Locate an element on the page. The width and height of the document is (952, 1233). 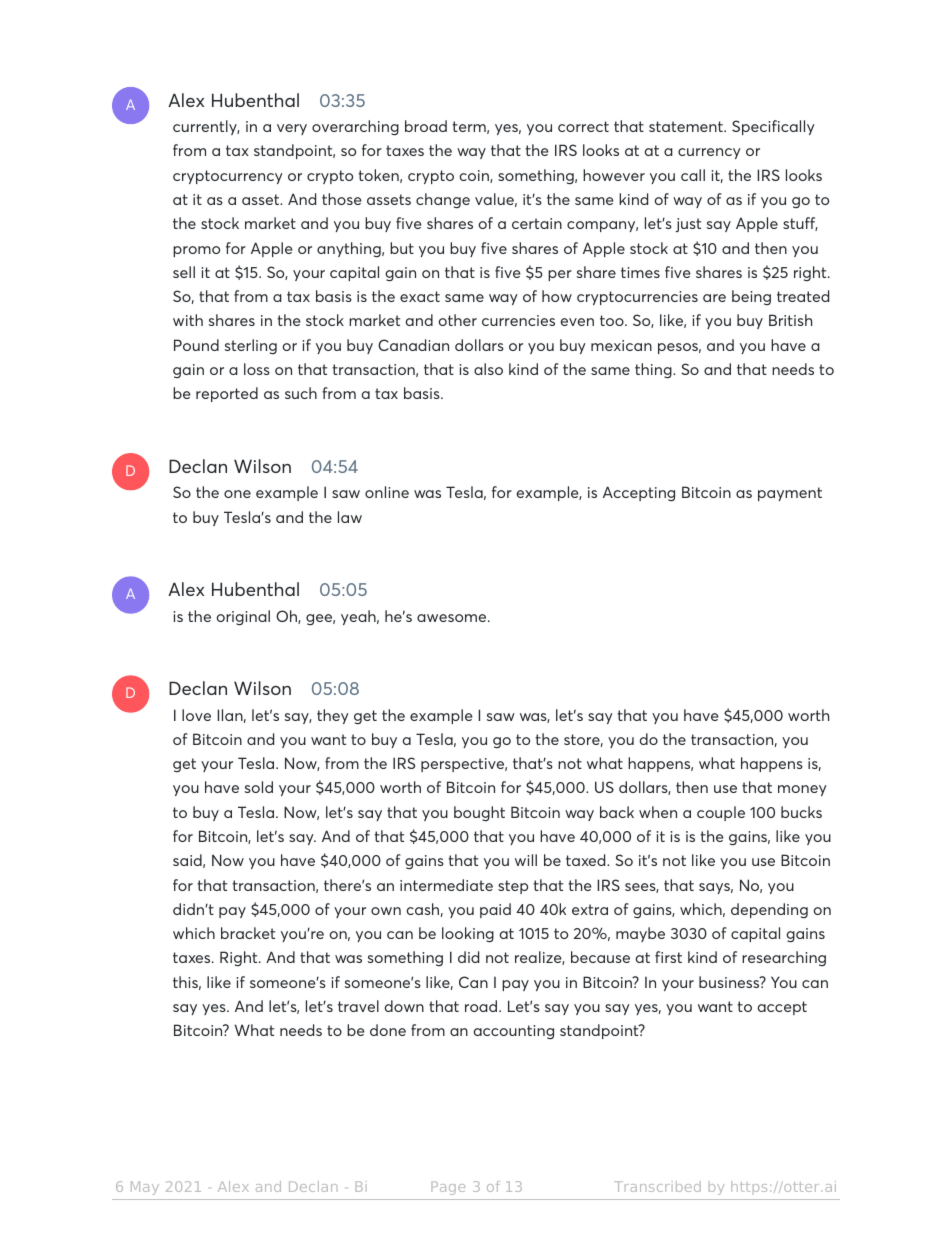
sold is located at coordinates (259, 787).
